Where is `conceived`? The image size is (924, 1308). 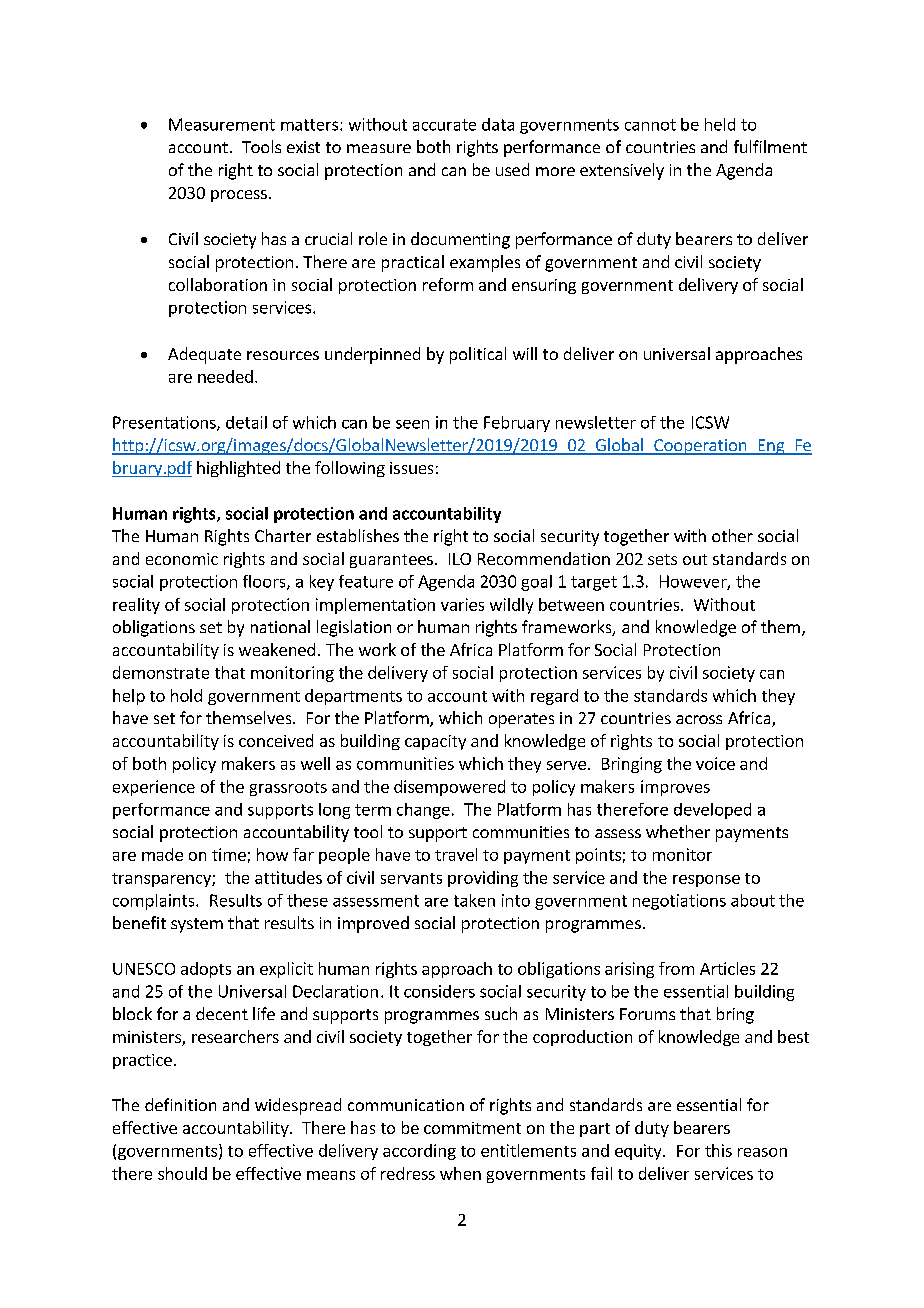
conceived is located at coordinates (276, 740).
